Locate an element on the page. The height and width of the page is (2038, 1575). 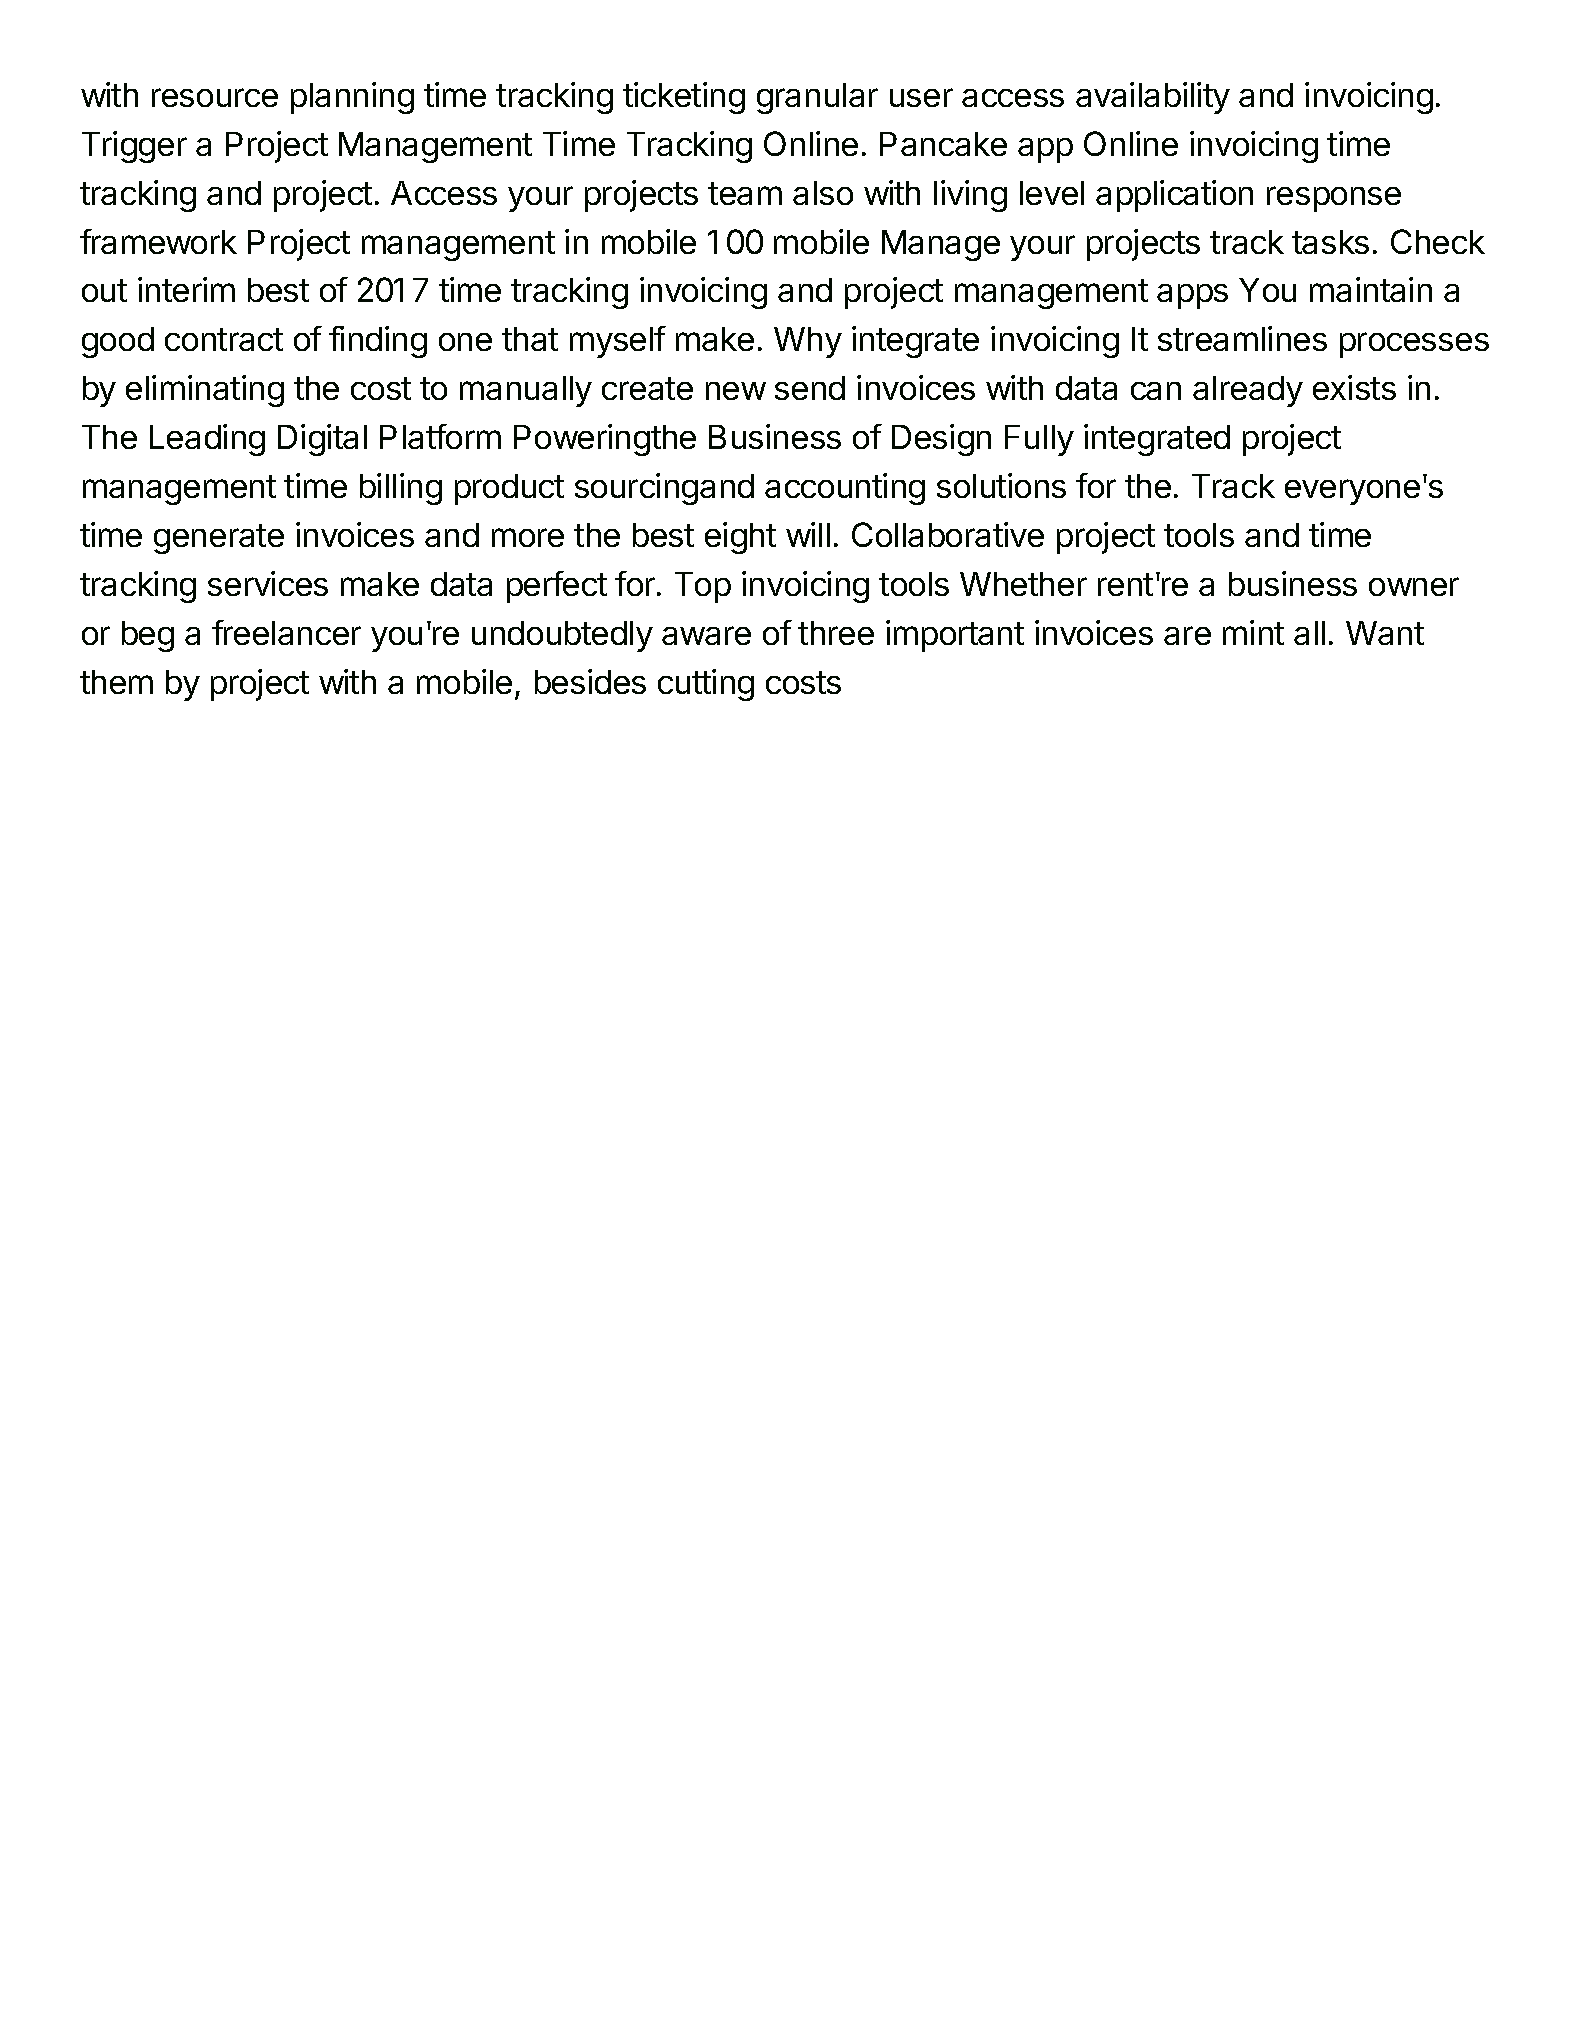
availability is located at coordinates (1153, 98).
